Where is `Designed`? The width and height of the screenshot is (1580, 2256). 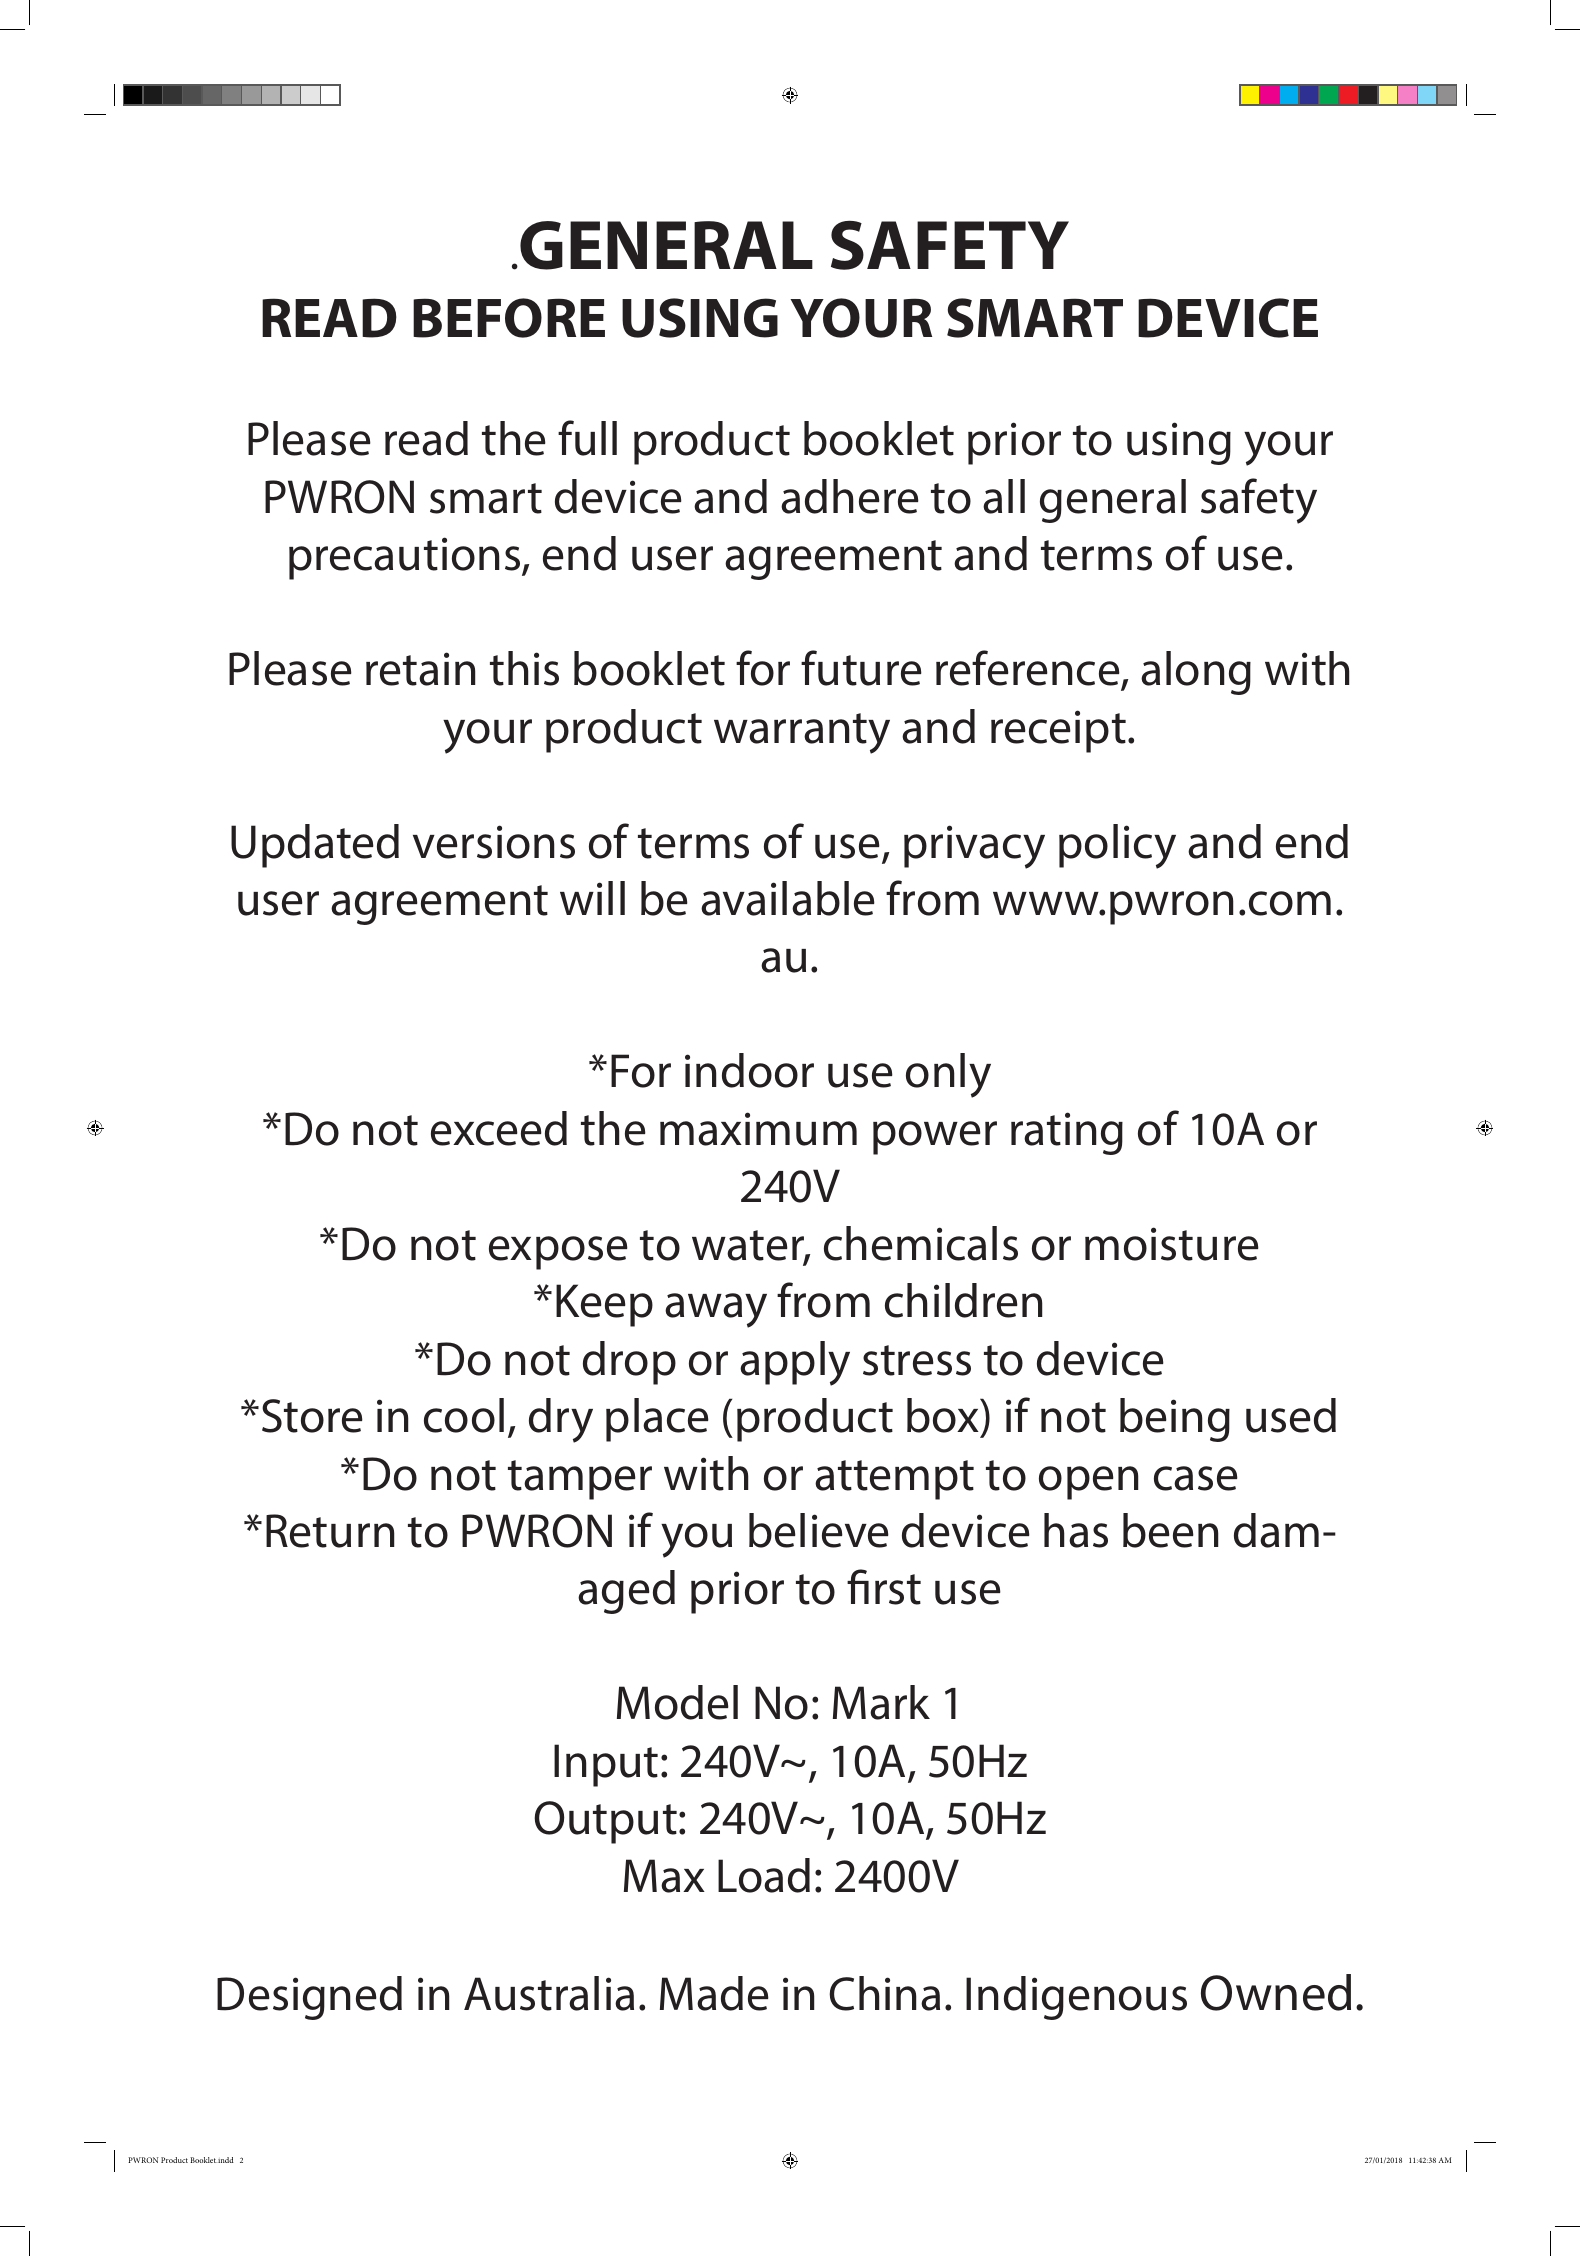 Designed is located at coordinates (309, 1998).
